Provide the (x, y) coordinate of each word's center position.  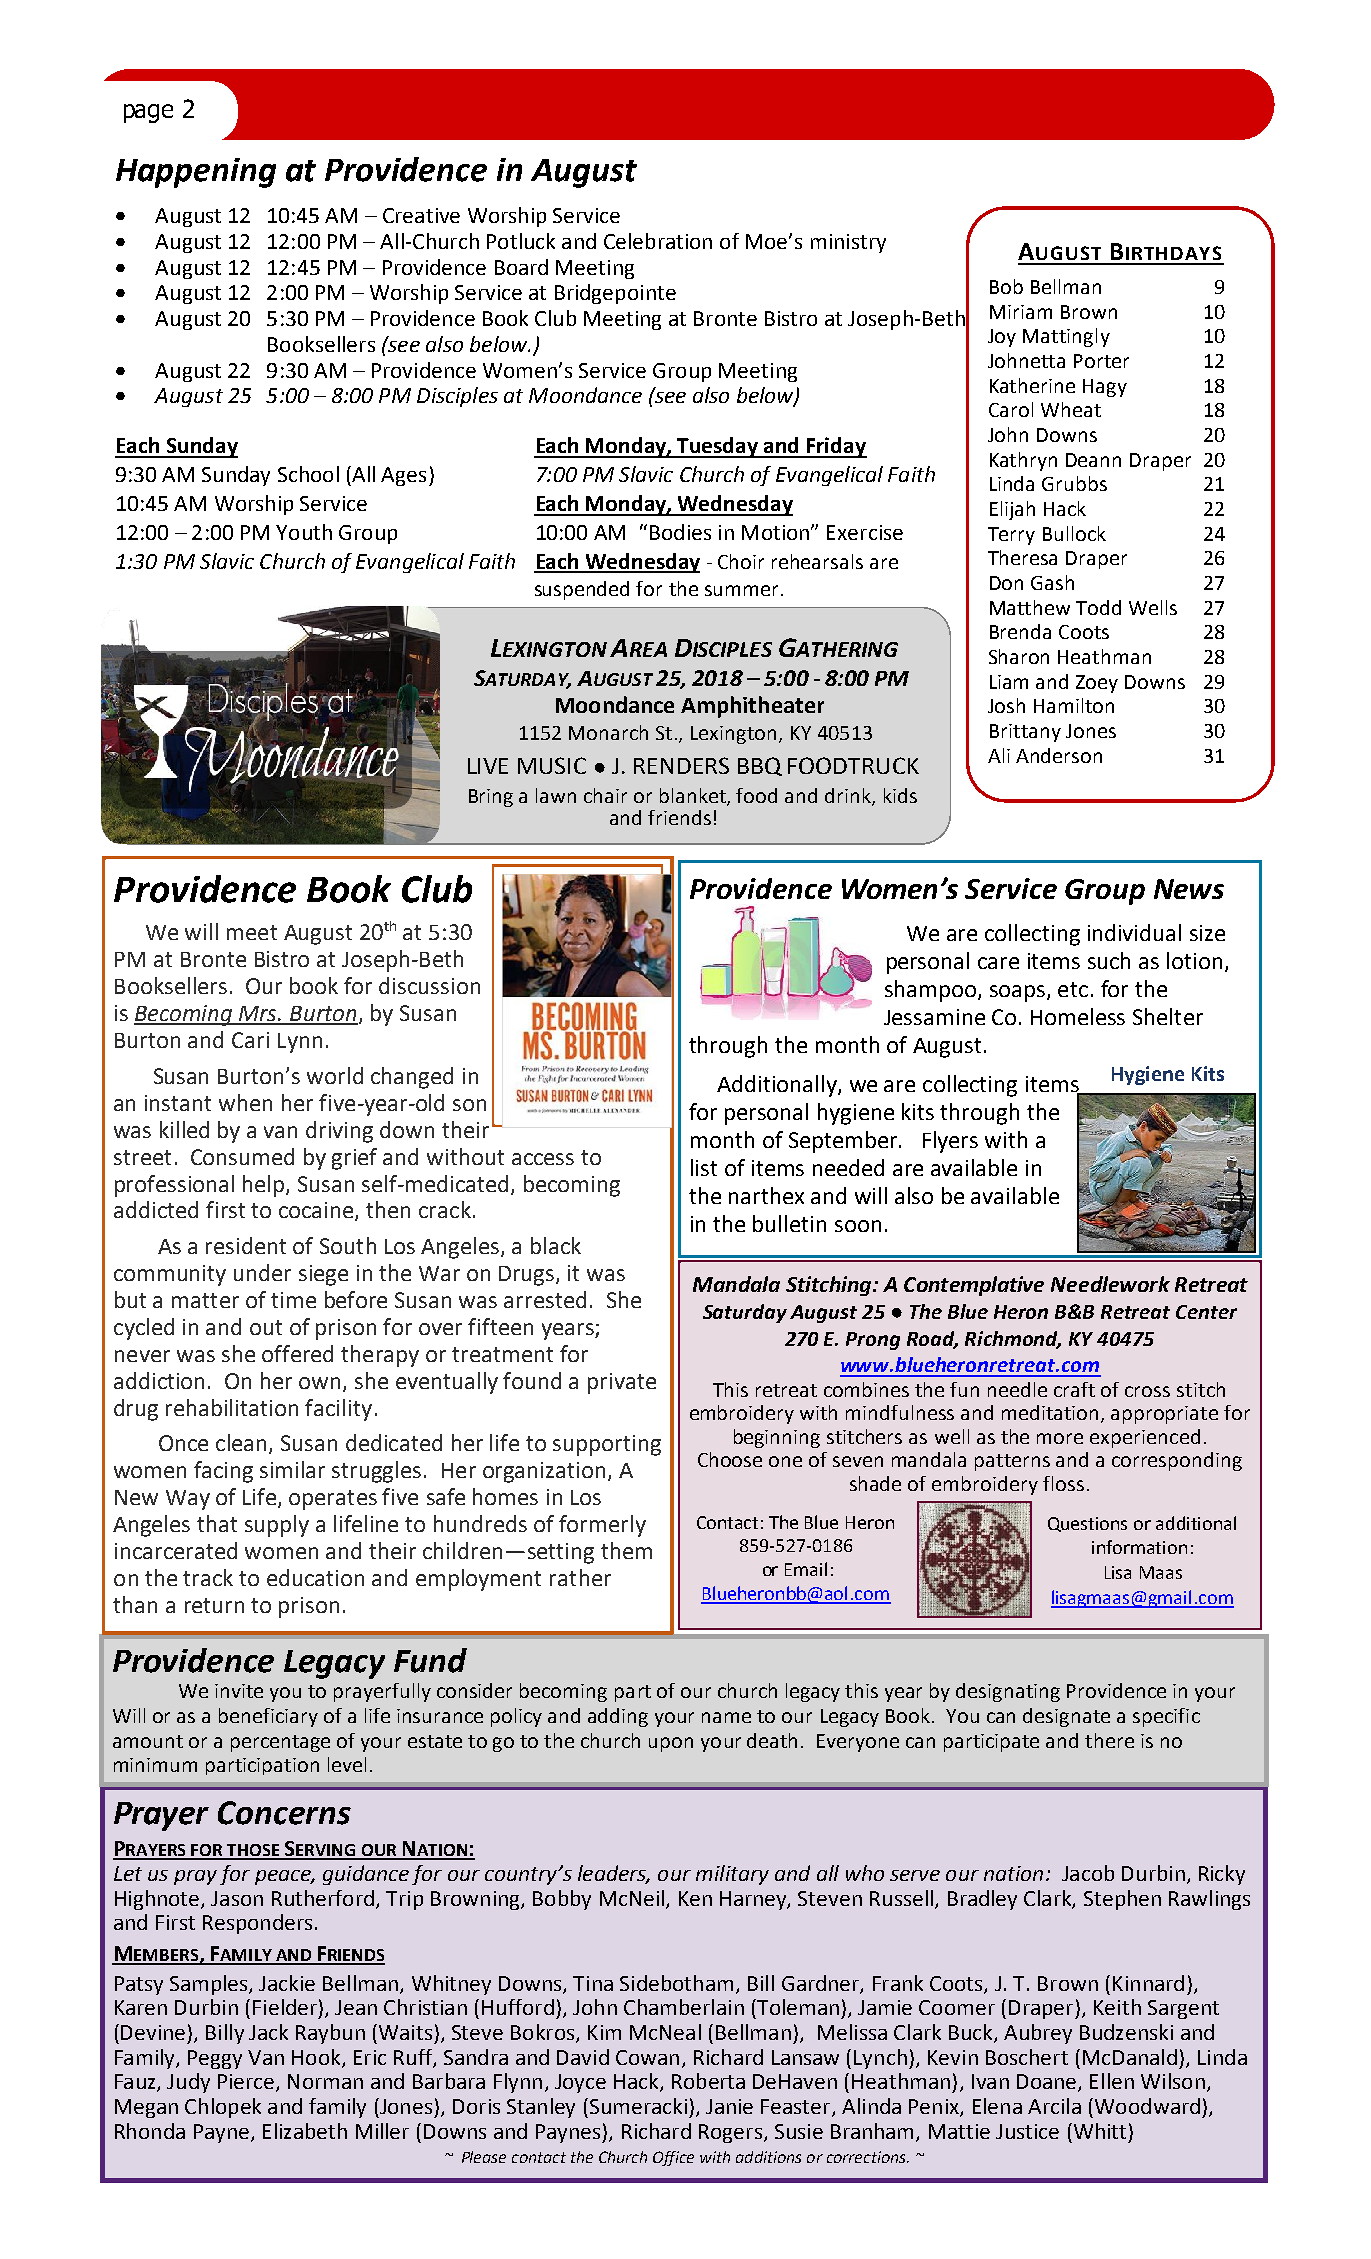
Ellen (1112, 2081)
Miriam (1021, 312)
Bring (491, 798)
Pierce (246, 2081)
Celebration (658, 241)
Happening (196, 173)
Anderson (1059, 755)
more (1060, 1438)
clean (243, 1444)
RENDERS (681, 765)
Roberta (708, 2081)
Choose (730, 1459)
